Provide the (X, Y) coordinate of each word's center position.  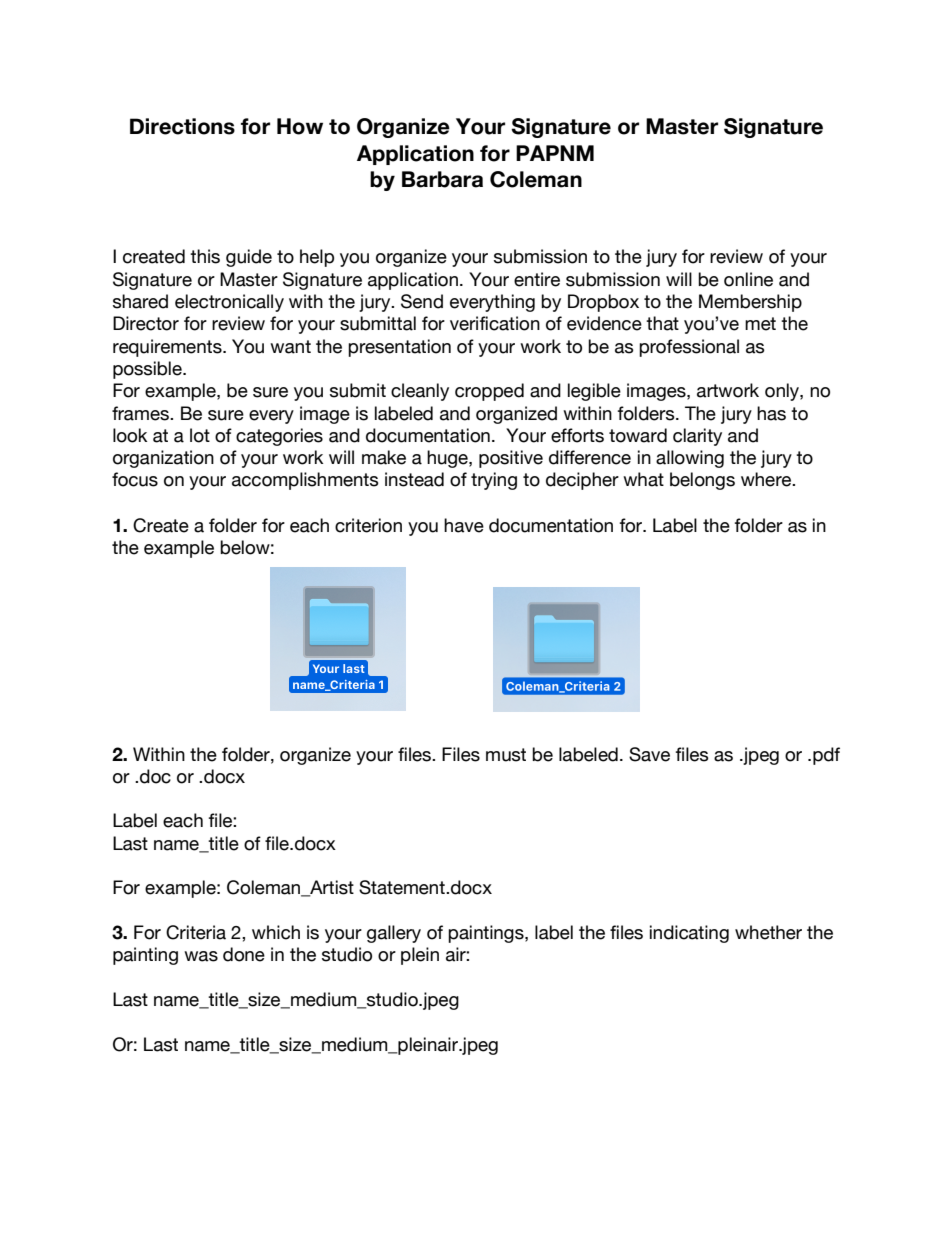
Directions (182, 126)
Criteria (196, 932)
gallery (394, 934)
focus (135, 479)
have (464, 525)
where (767, 479)
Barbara (442, 179)
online (748, 279)
